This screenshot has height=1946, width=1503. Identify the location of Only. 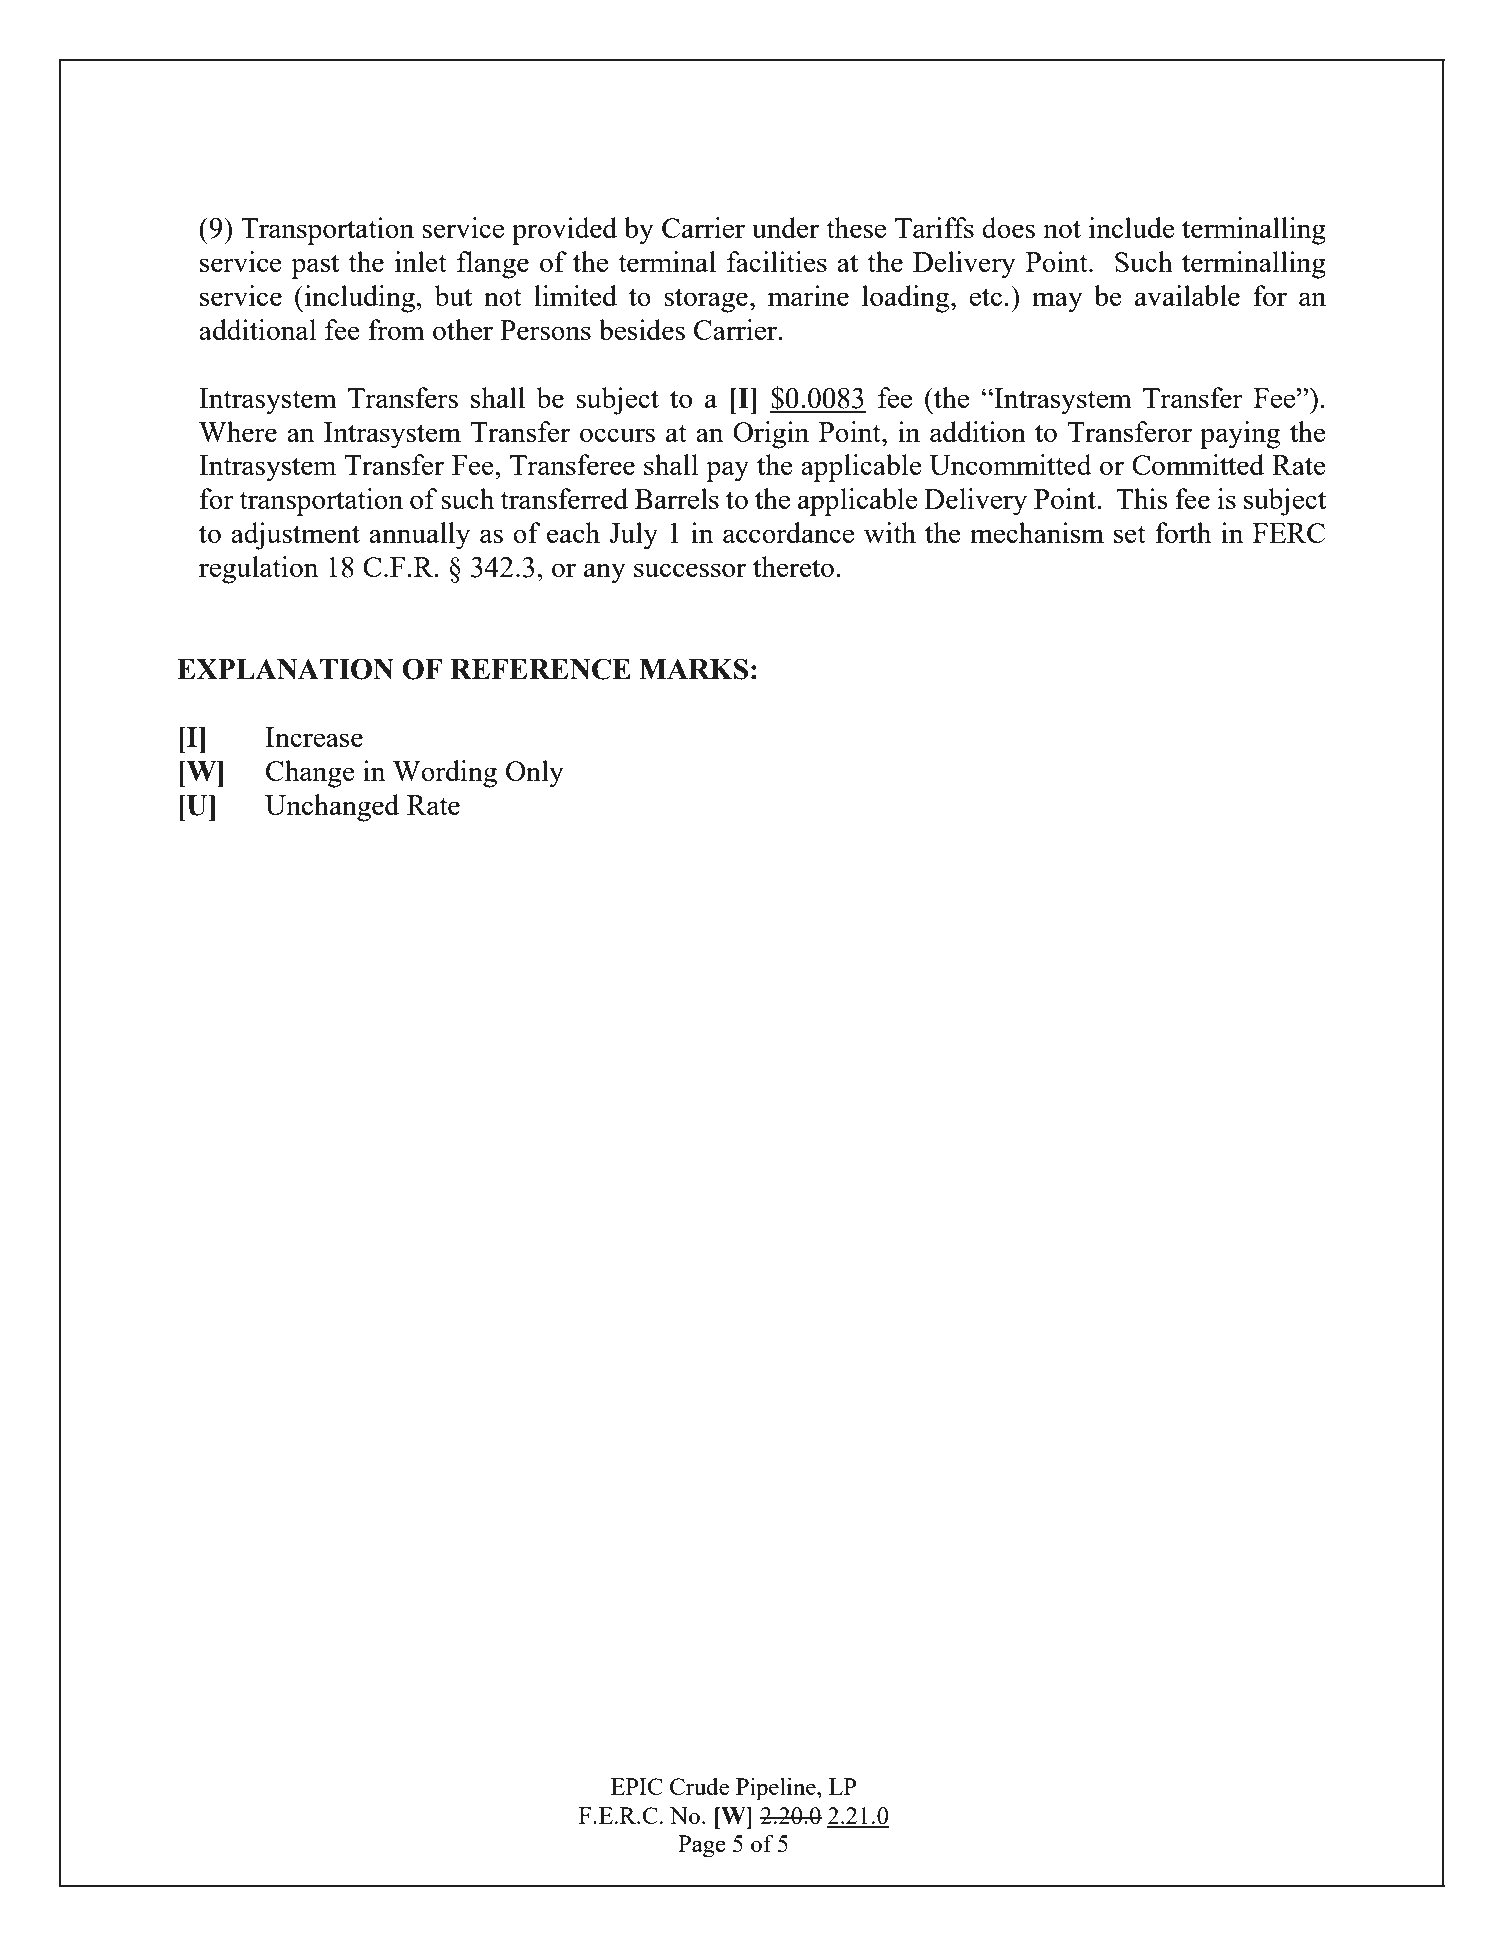
(535, 774).
